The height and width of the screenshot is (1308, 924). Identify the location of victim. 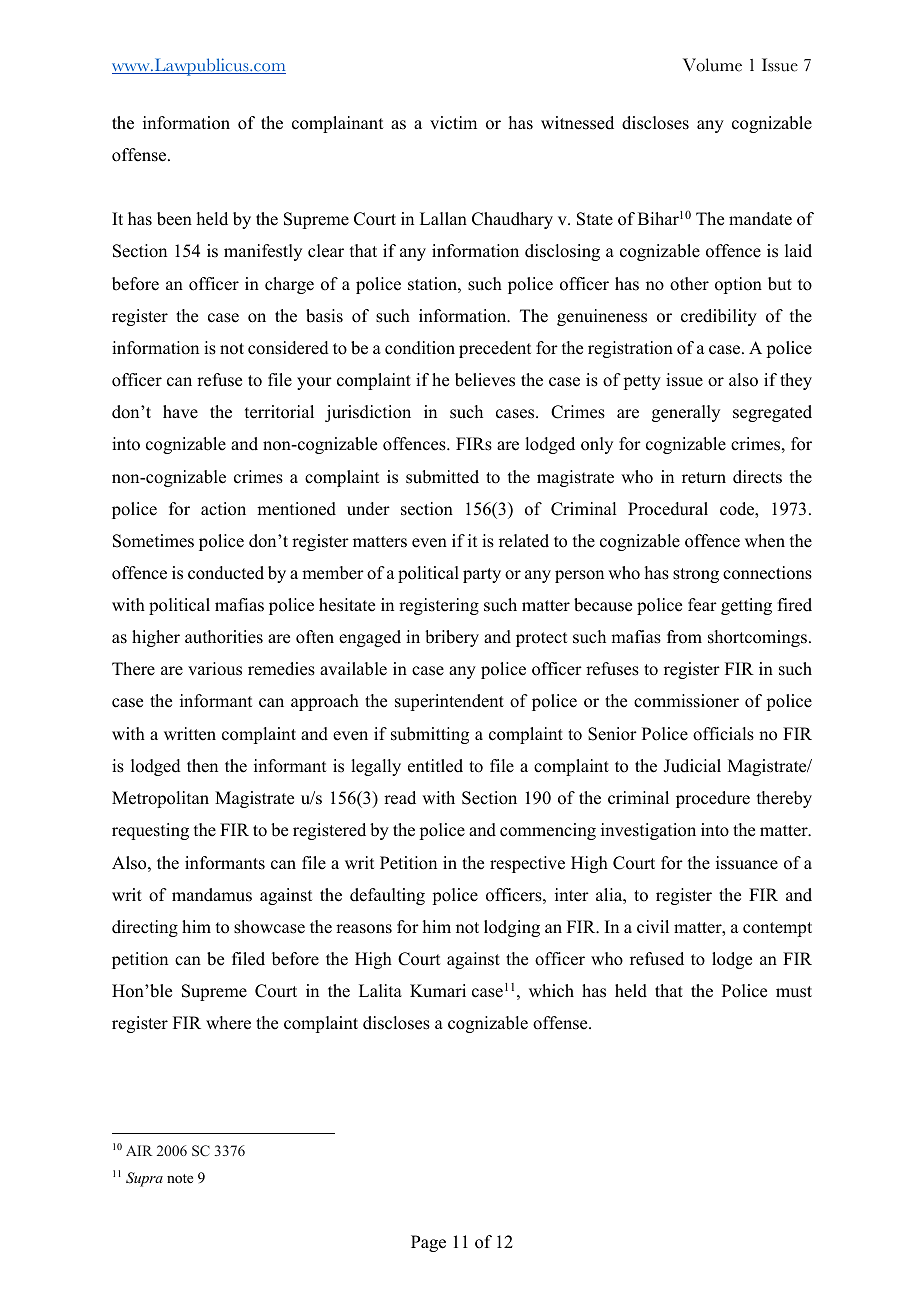
(453, 123).
